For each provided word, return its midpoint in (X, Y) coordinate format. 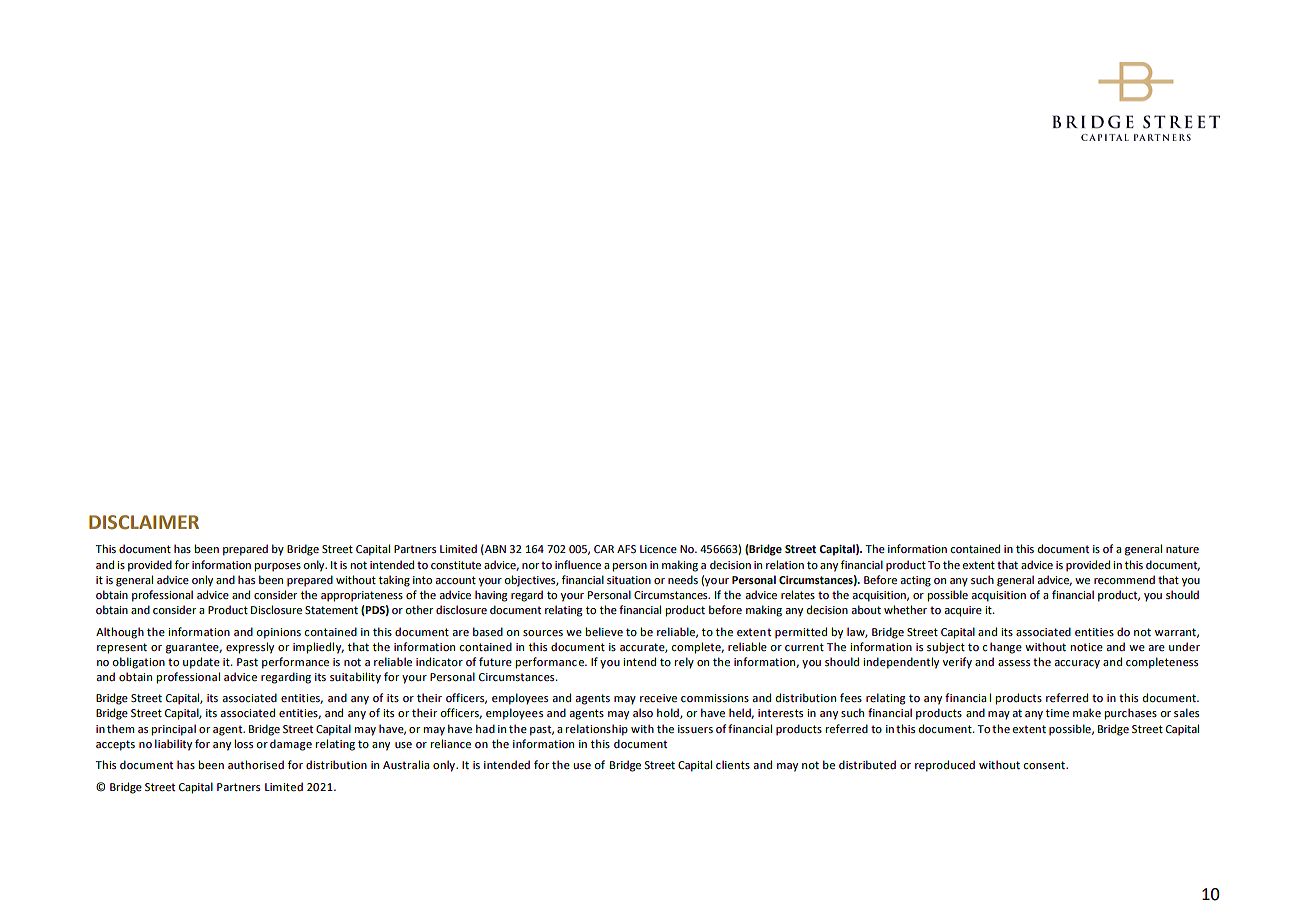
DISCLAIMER (144, 522)
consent (1045, 765)
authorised (256, 764)
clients (733, 764)
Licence (658, 549)
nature (1182, 549)
